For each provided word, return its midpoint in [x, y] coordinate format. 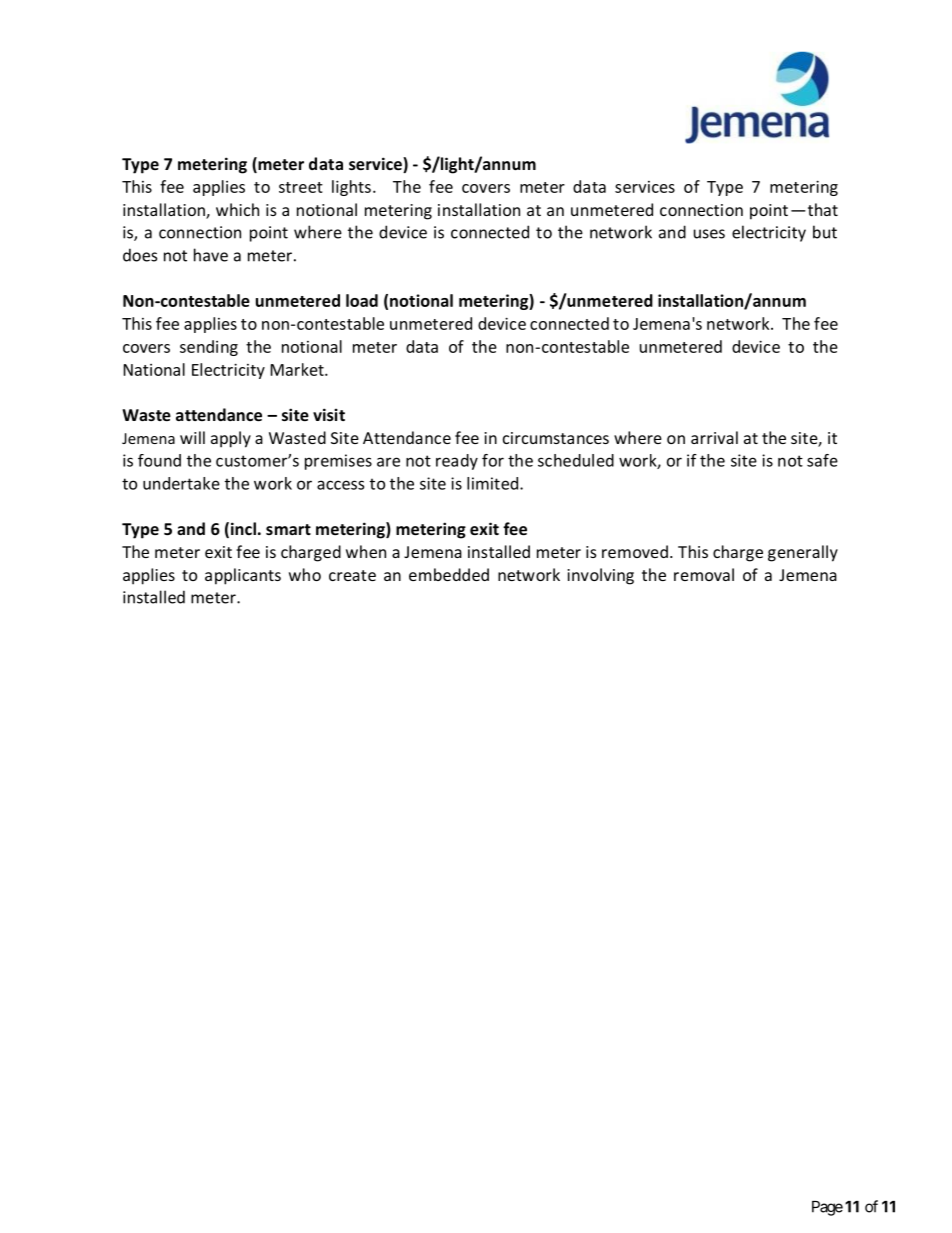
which [237, 209]
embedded [449, 574]
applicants [243, 576]
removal [704, 574]
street [301, 187]
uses [709, 234]
